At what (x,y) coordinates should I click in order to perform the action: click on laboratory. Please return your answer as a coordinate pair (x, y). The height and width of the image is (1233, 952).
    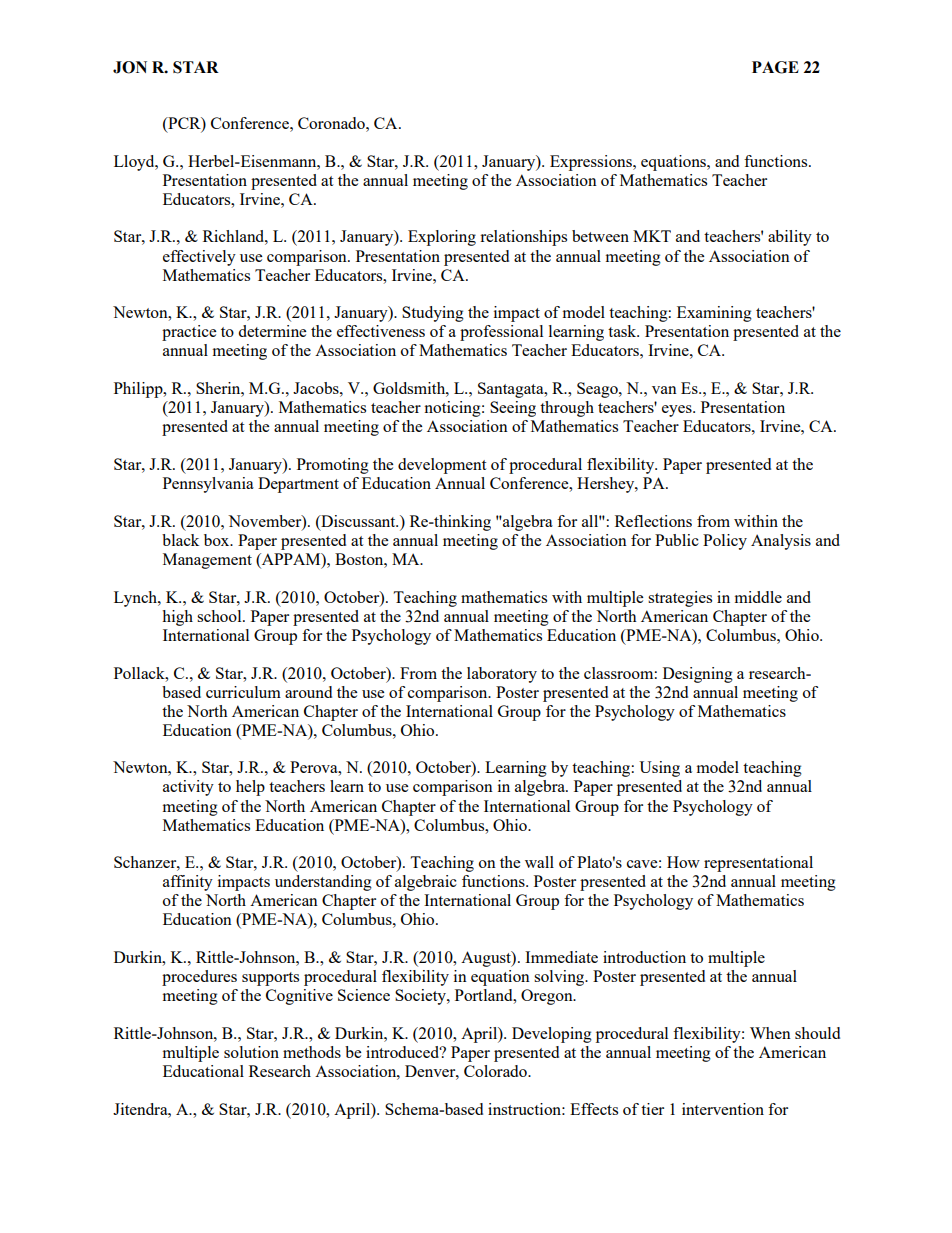
    Looking at the image, I should click on (502, 675).
